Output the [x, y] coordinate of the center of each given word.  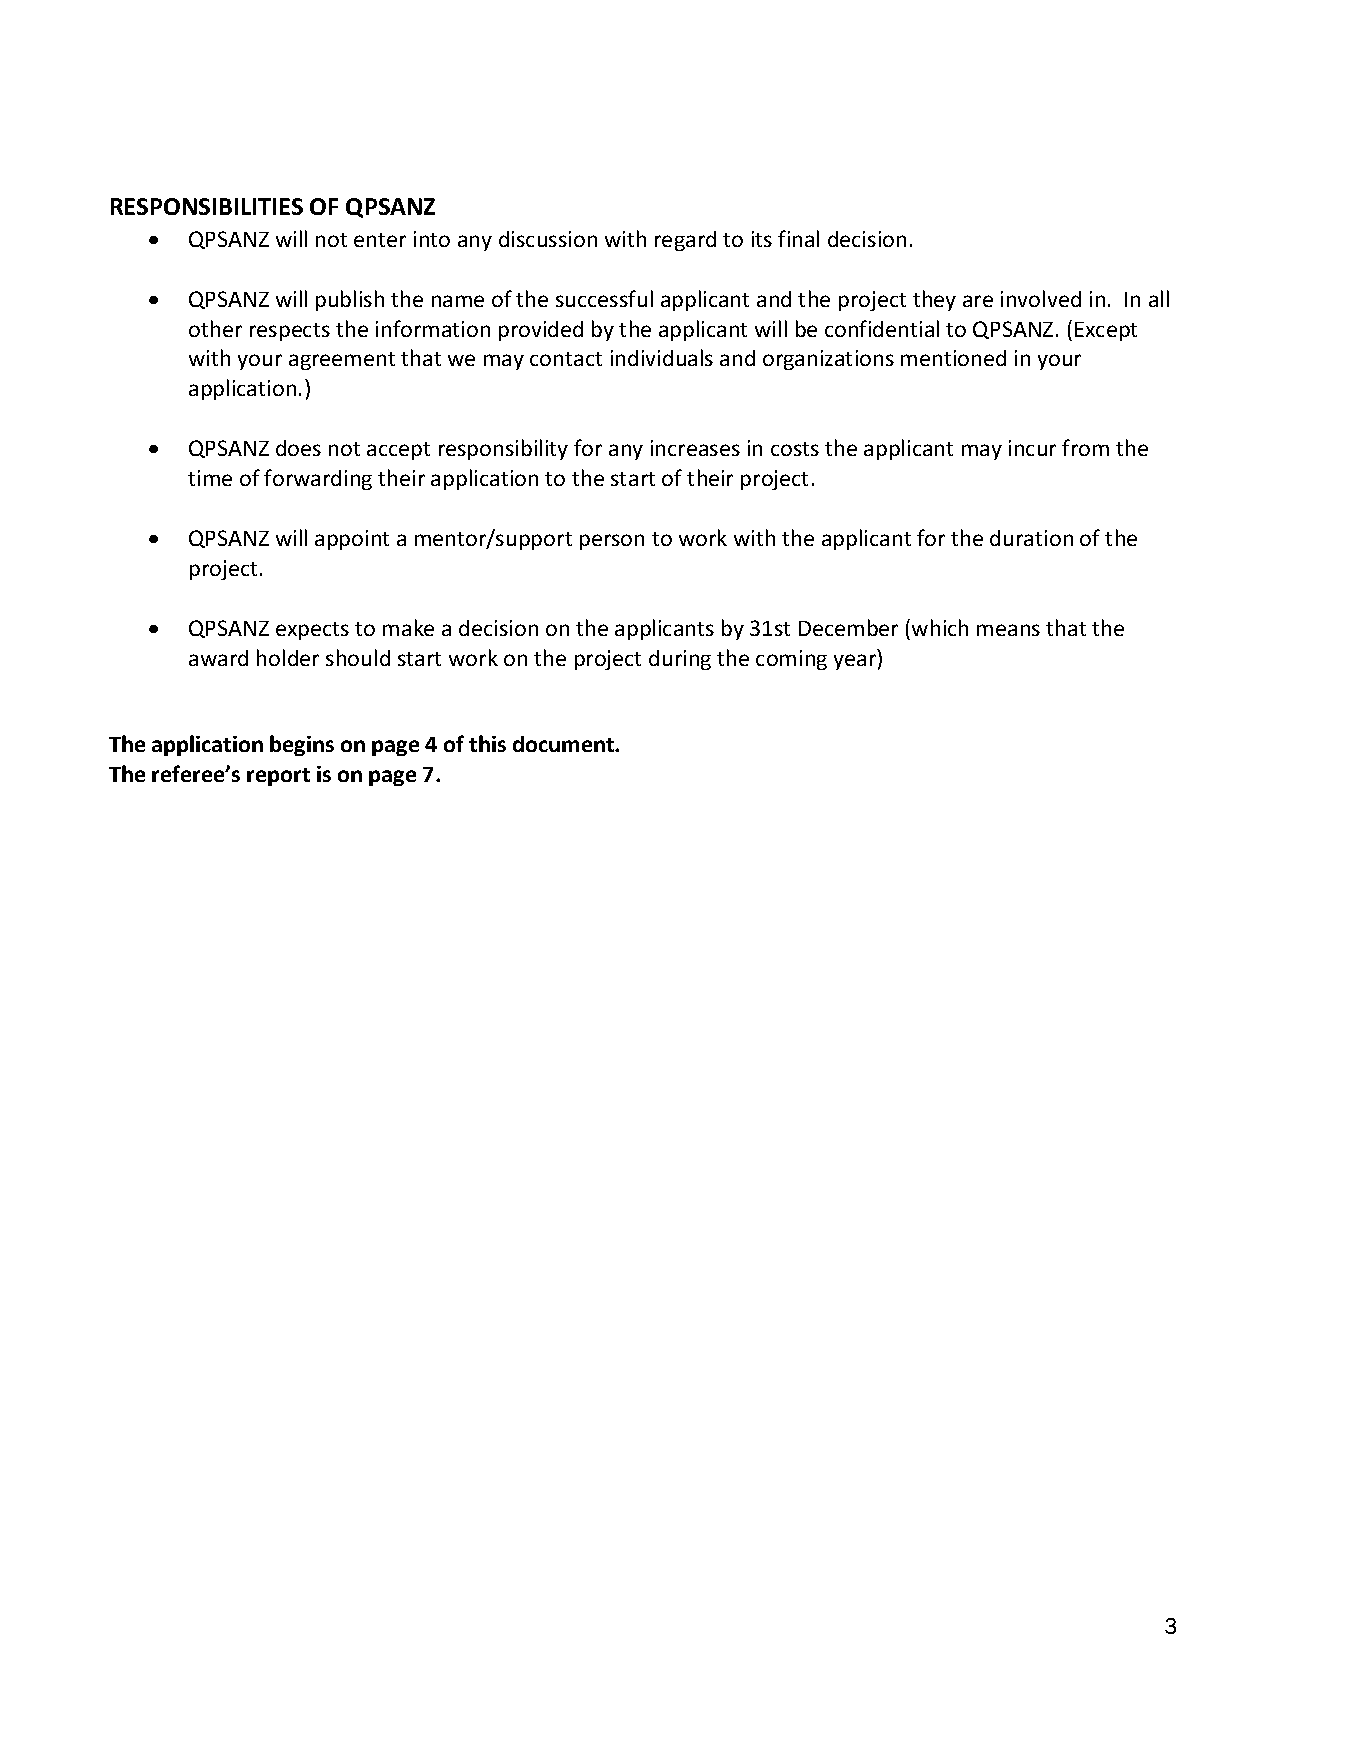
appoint [352, 540]
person [612, 542]
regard [685, 241]
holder [288, 657]
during [680, 660]
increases [695, 448]
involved [1041, 298]
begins [302, 745]
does [298, 448]
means [1008, 630]
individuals [662, 357]
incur [1032, 448]
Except [1106, 331]
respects [290, 332]
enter [380, 240]
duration [1031, 538]
